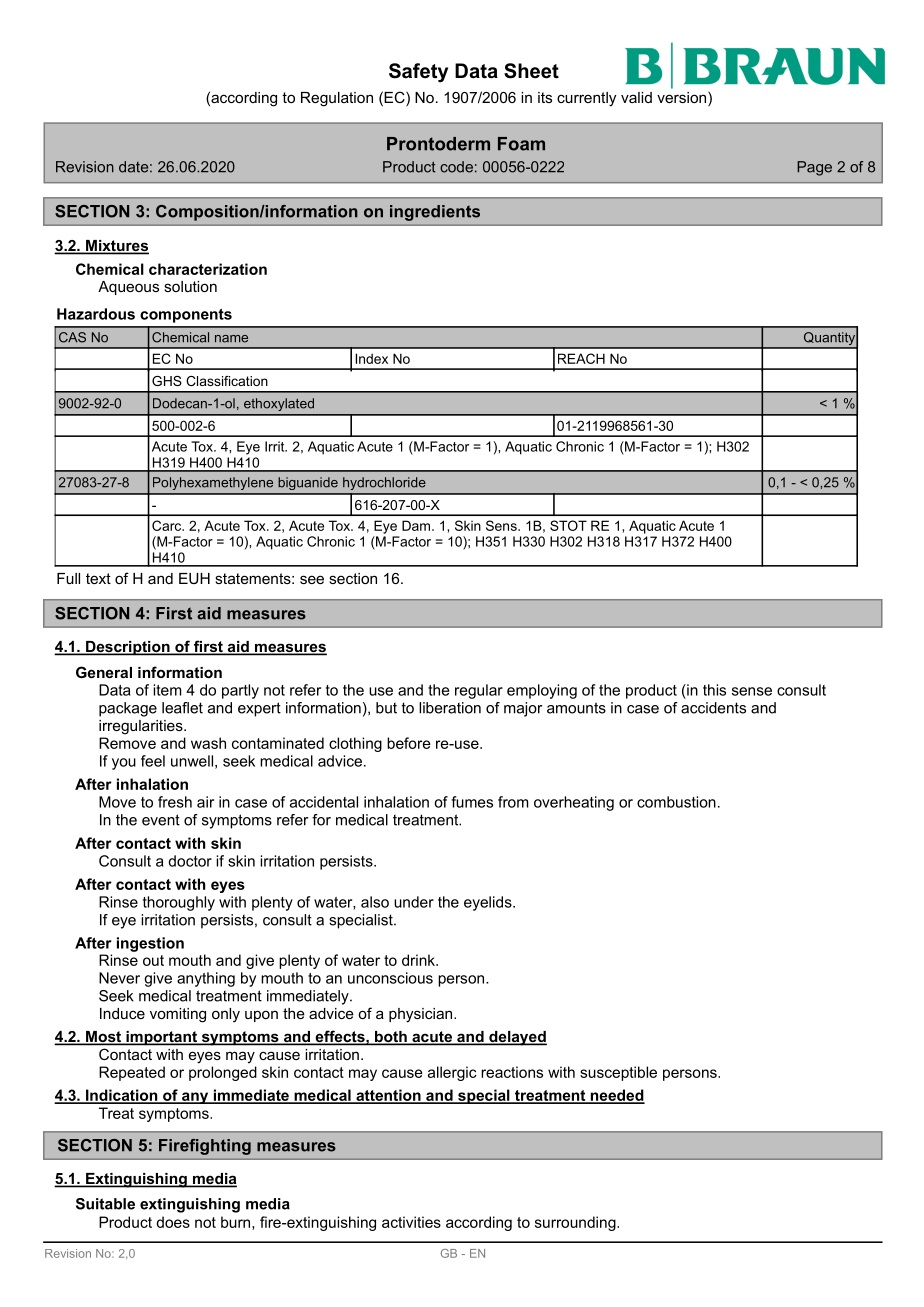 The height and width of the screenshot is (1307, 924). Describe the element at coordinates (714, 690) in the screenshot. I see `this` at that location.
